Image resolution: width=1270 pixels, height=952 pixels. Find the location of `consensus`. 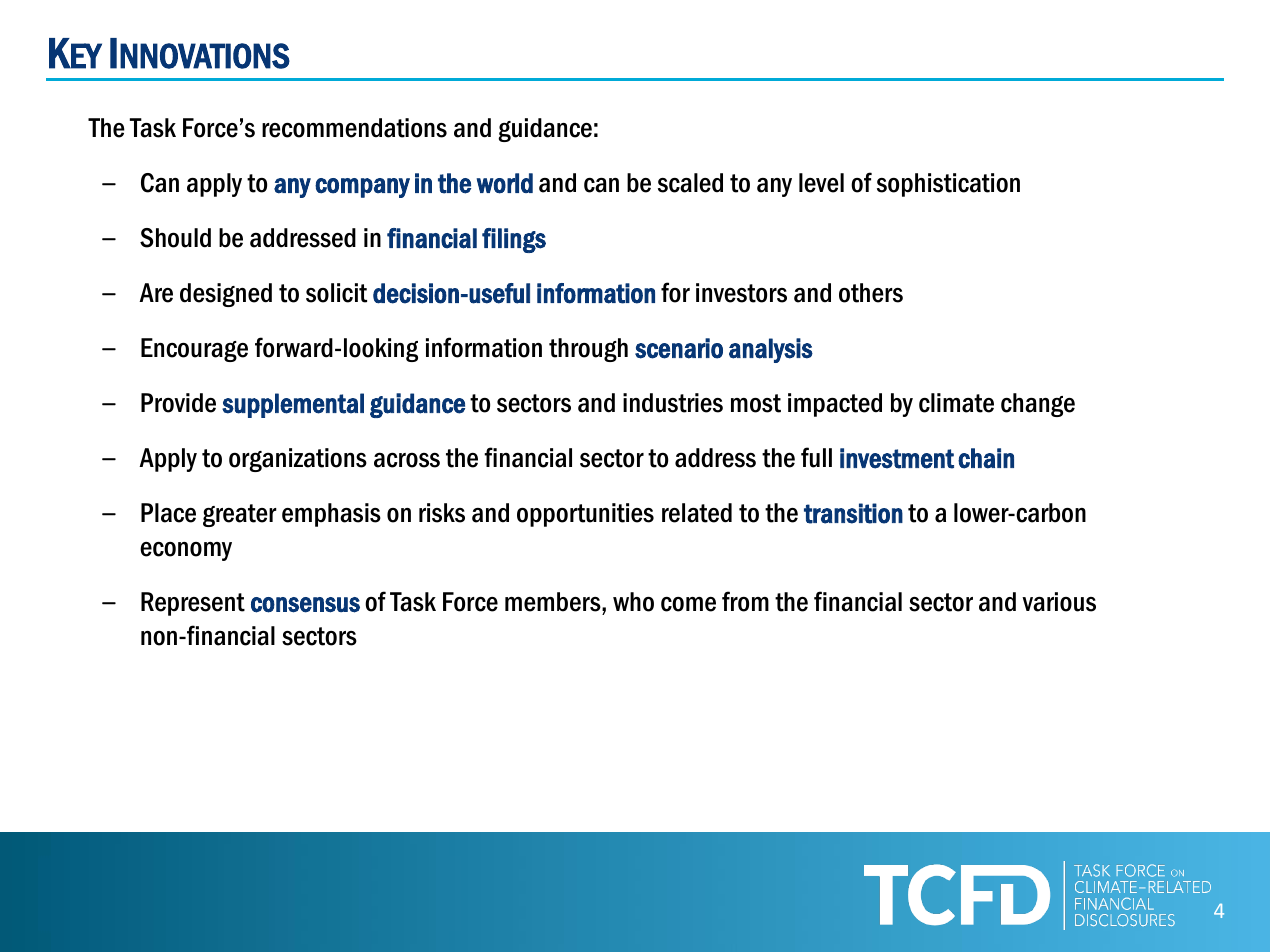

consensus is located at coordinates (305, 605).
